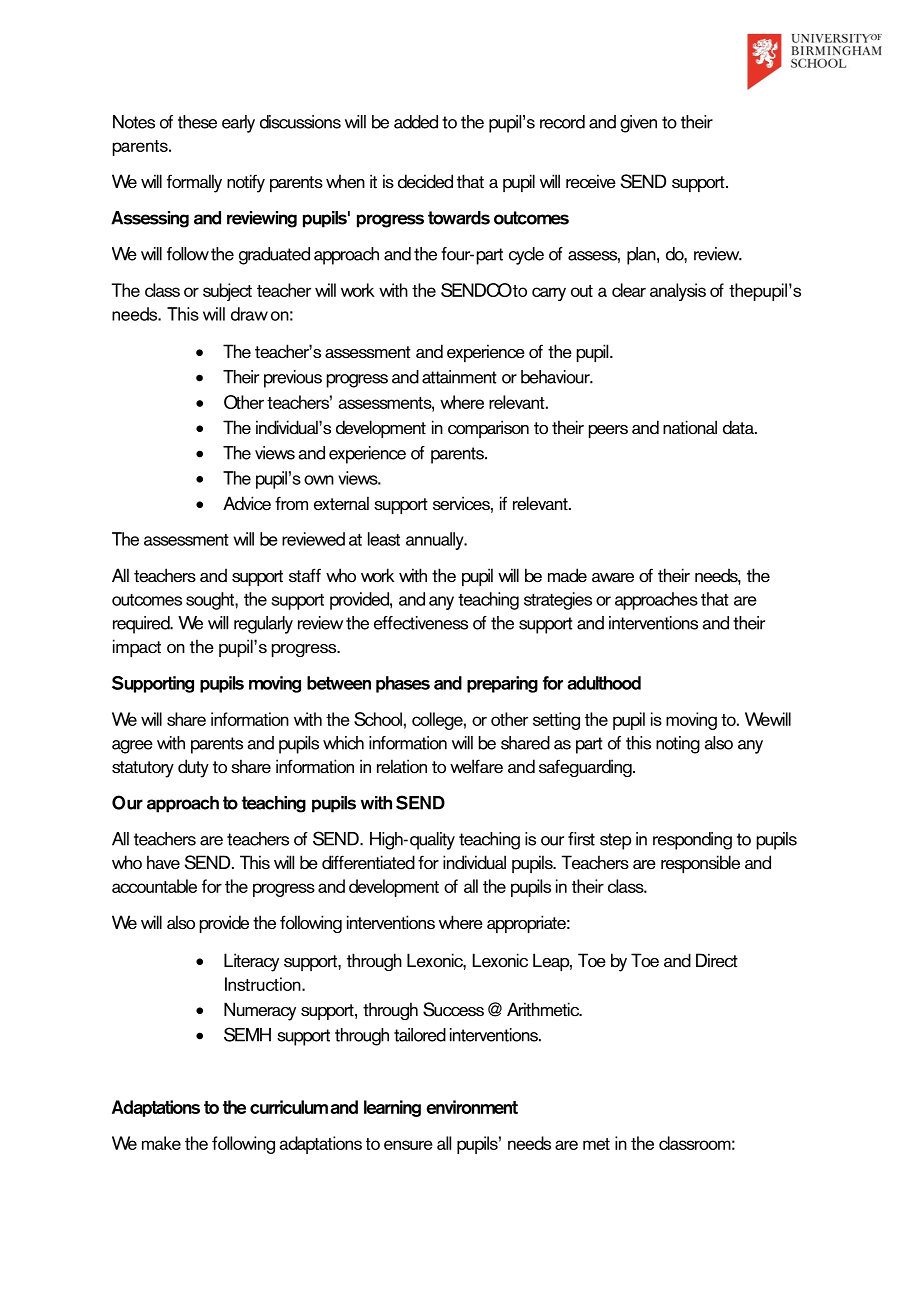 The width and height of the screenshot is (924, 1307). What do you see at coordinates (197, 122) in the screenshot?
I see `these` at bounding box center [197, 122].
